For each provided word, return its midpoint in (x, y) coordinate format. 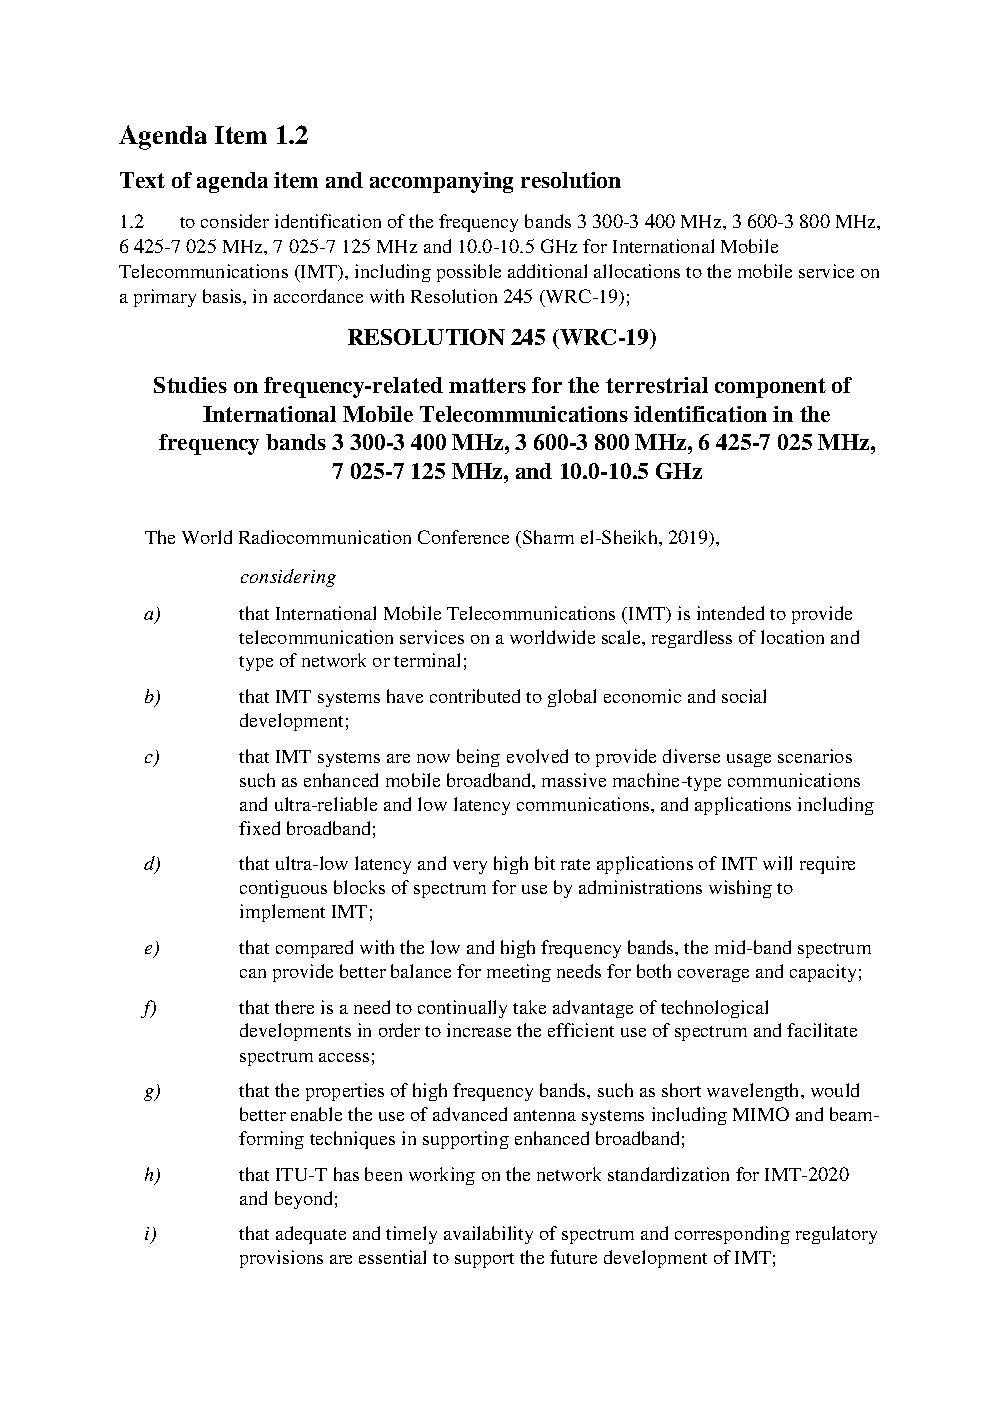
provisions (281, 1259)
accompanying (441, 182)
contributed (475, 696)
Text (142, 180)
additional (547, 271)
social (744, 696)
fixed (259, 828)
